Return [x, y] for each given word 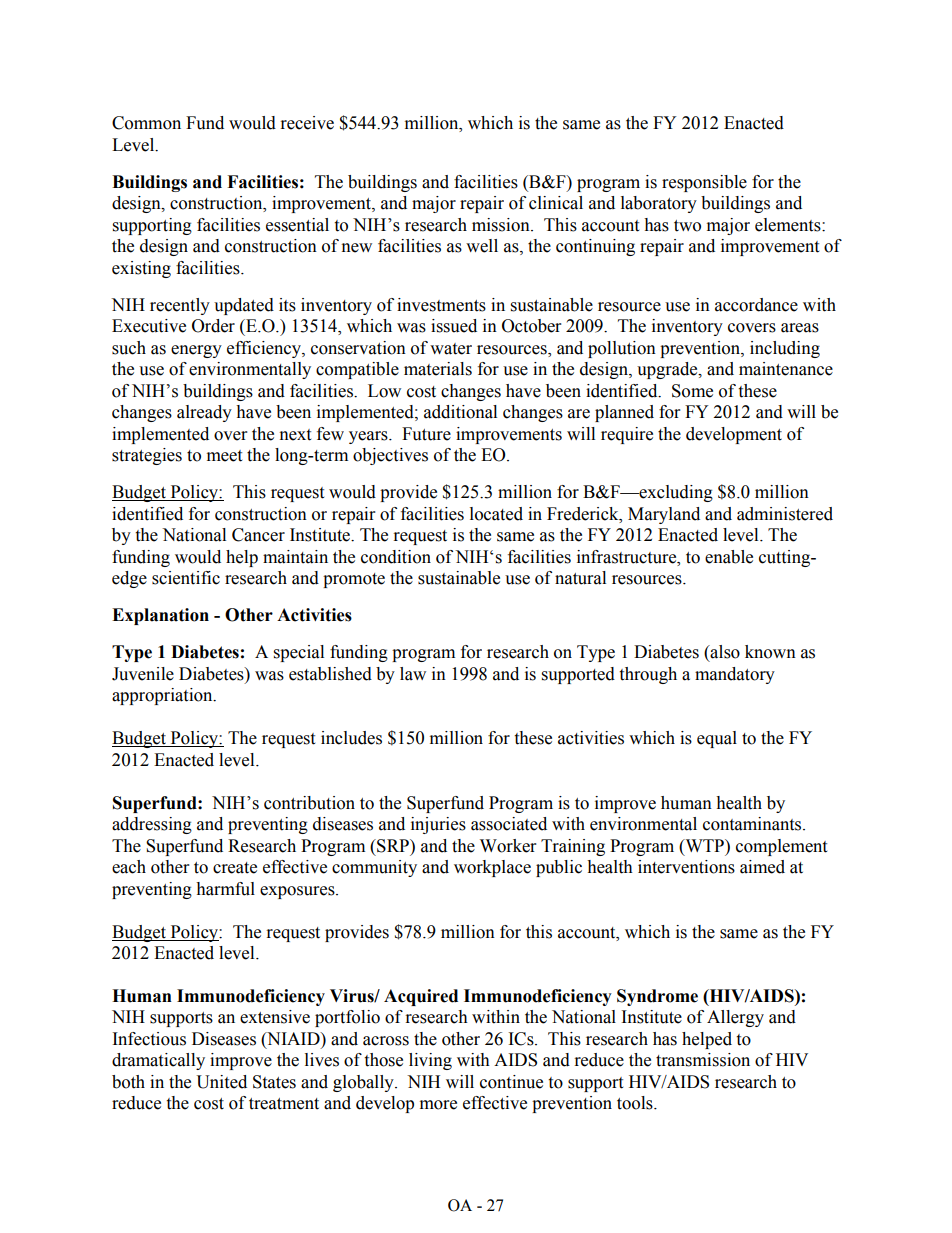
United [221, 1082]
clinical [556, 203]
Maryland [664, 515]
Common [146, 123]
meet [224, 456]
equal [717, 739]
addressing [152, 825]
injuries [438, 825]
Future [426, 434]
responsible [704, 183]
